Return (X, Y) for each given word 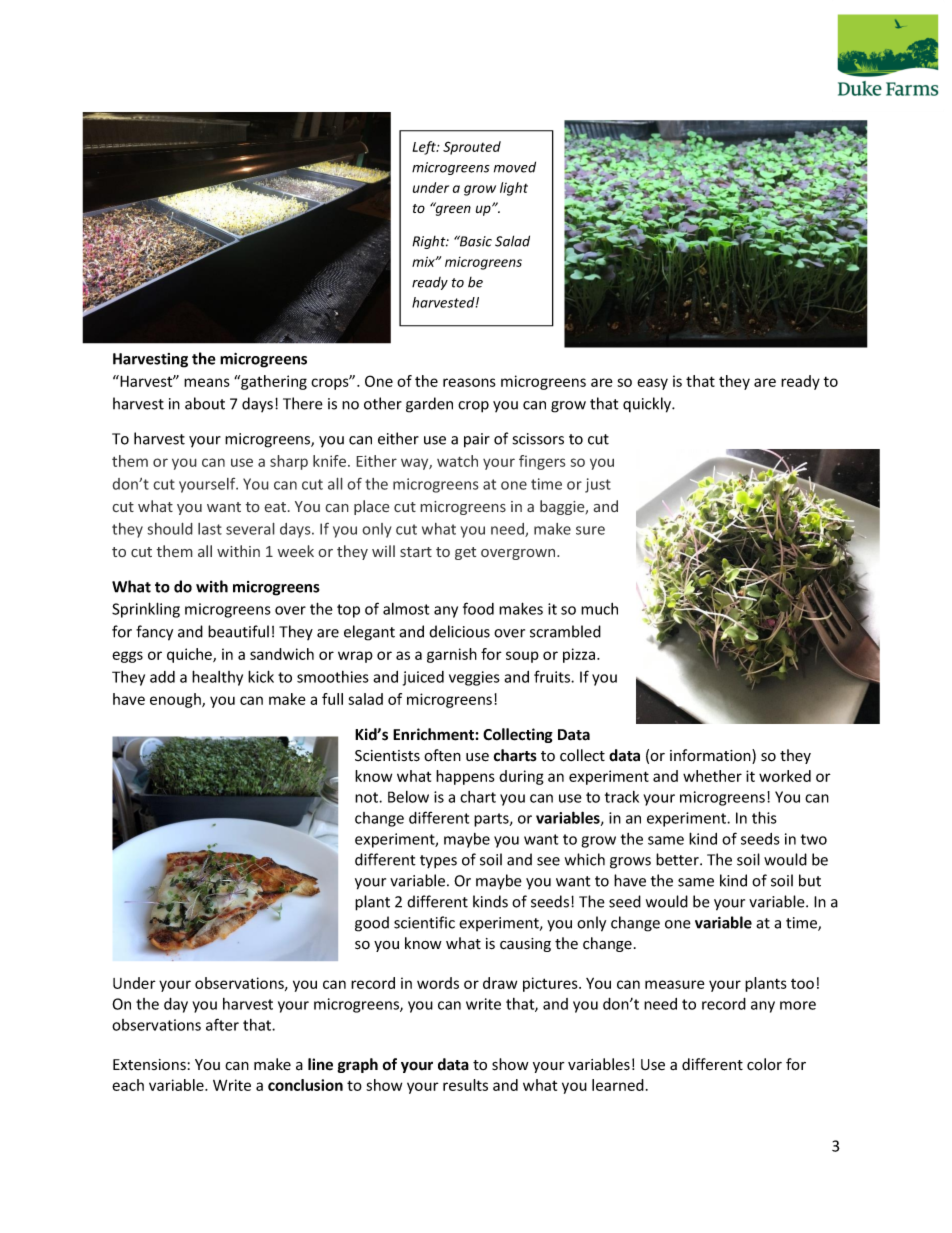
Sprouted (472, 148)
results (465, 1085)
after (222, 1024)
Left (426, 148)
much (599, 609)
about (205, 403)
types (438, 862)
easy (652, 384)
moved (515, 167)
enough (176, 700)
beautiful (238, 631)
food (478, 608)
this (764, 817)
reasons (469, 382)
